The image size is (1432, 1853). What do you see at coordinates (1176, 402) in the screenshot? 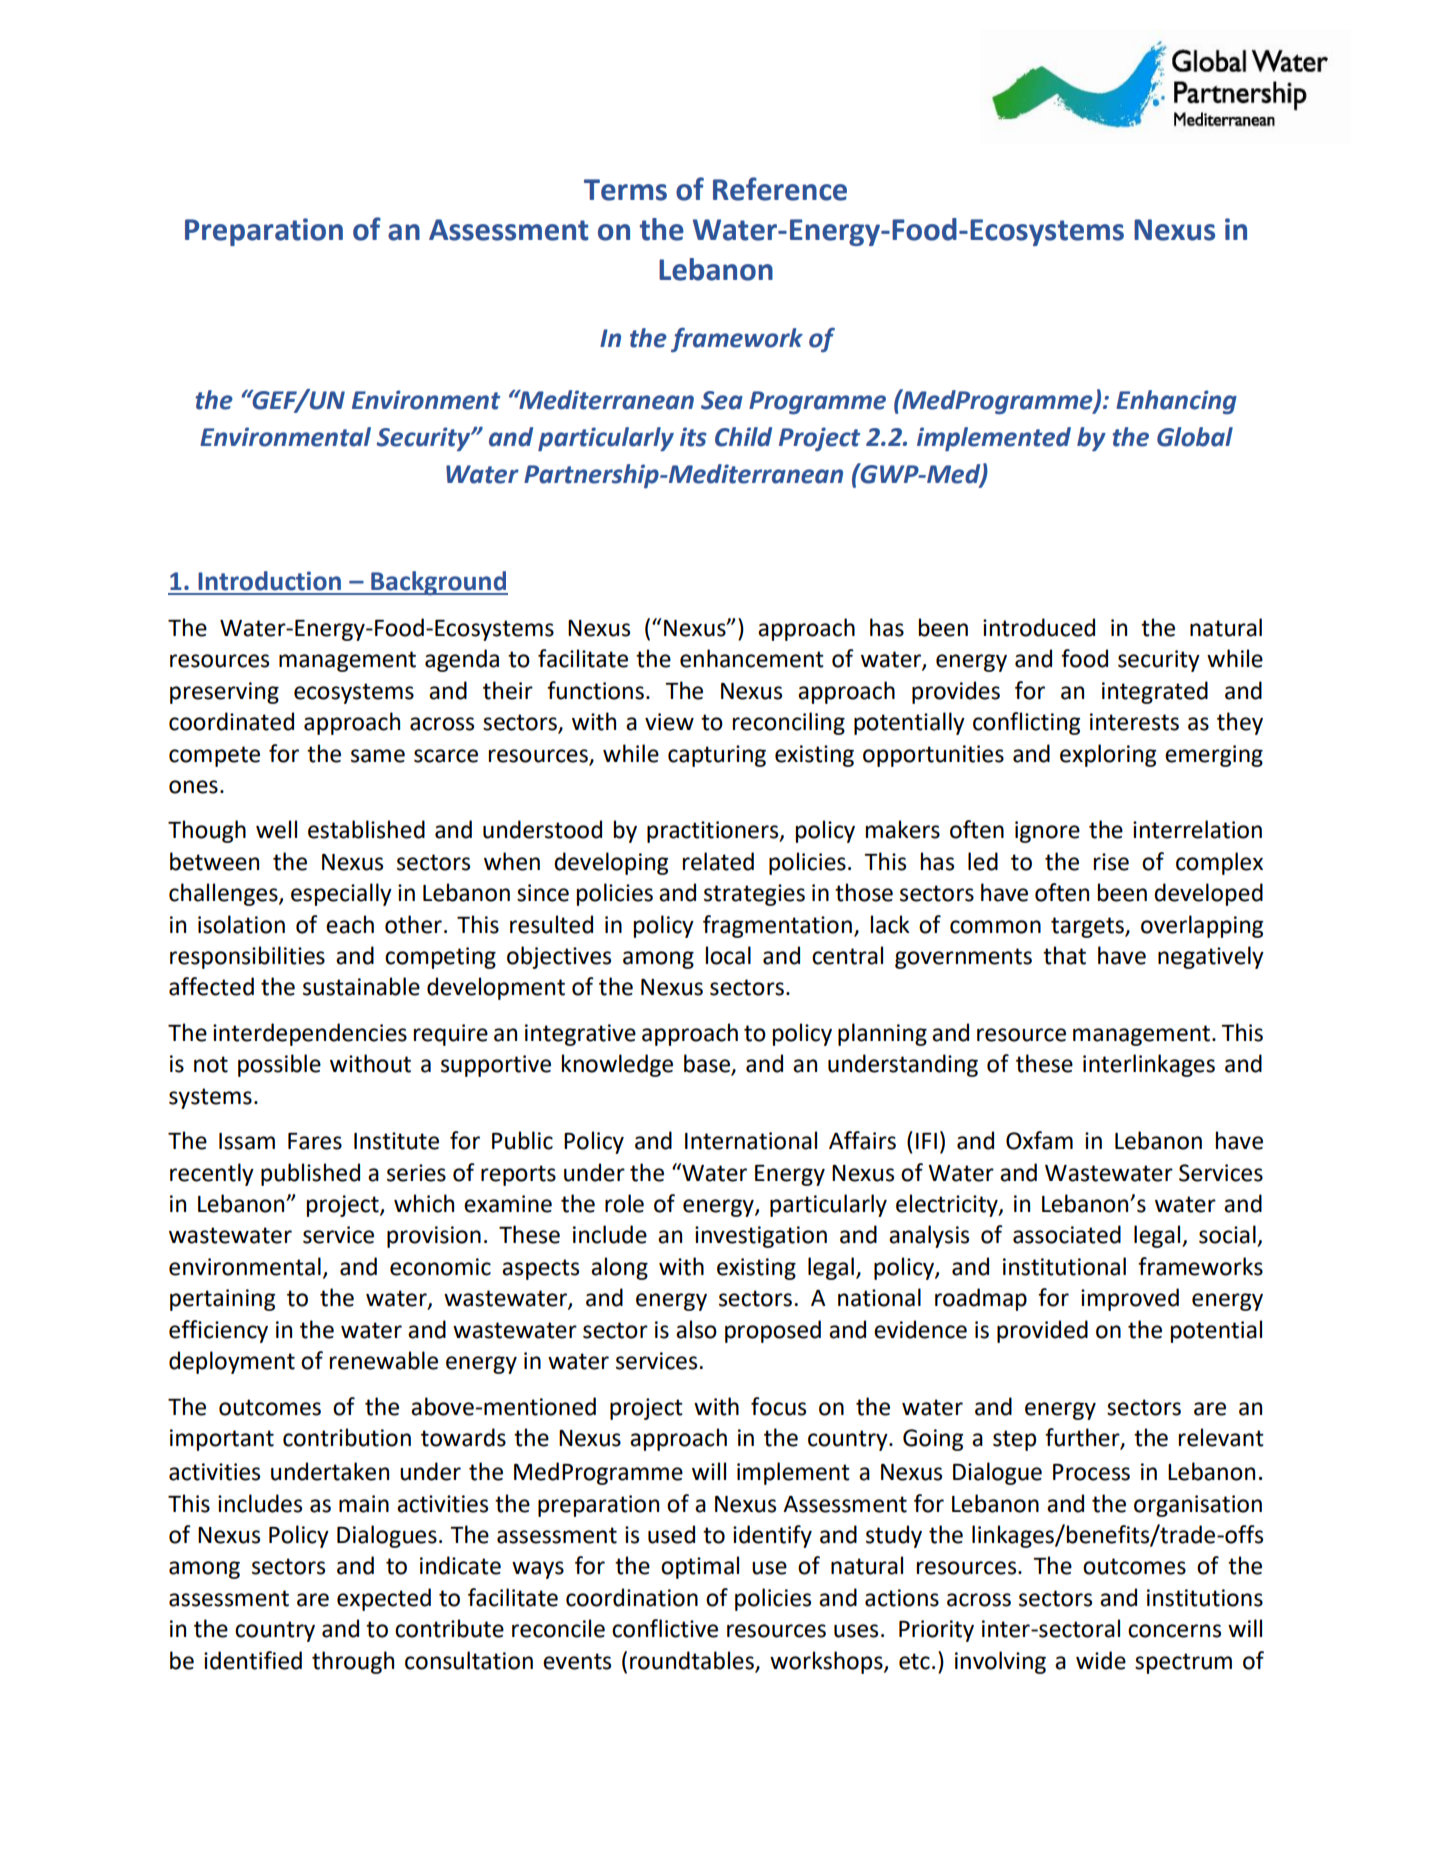
I see `Enhancing` at bounding box center [1176, 402].
